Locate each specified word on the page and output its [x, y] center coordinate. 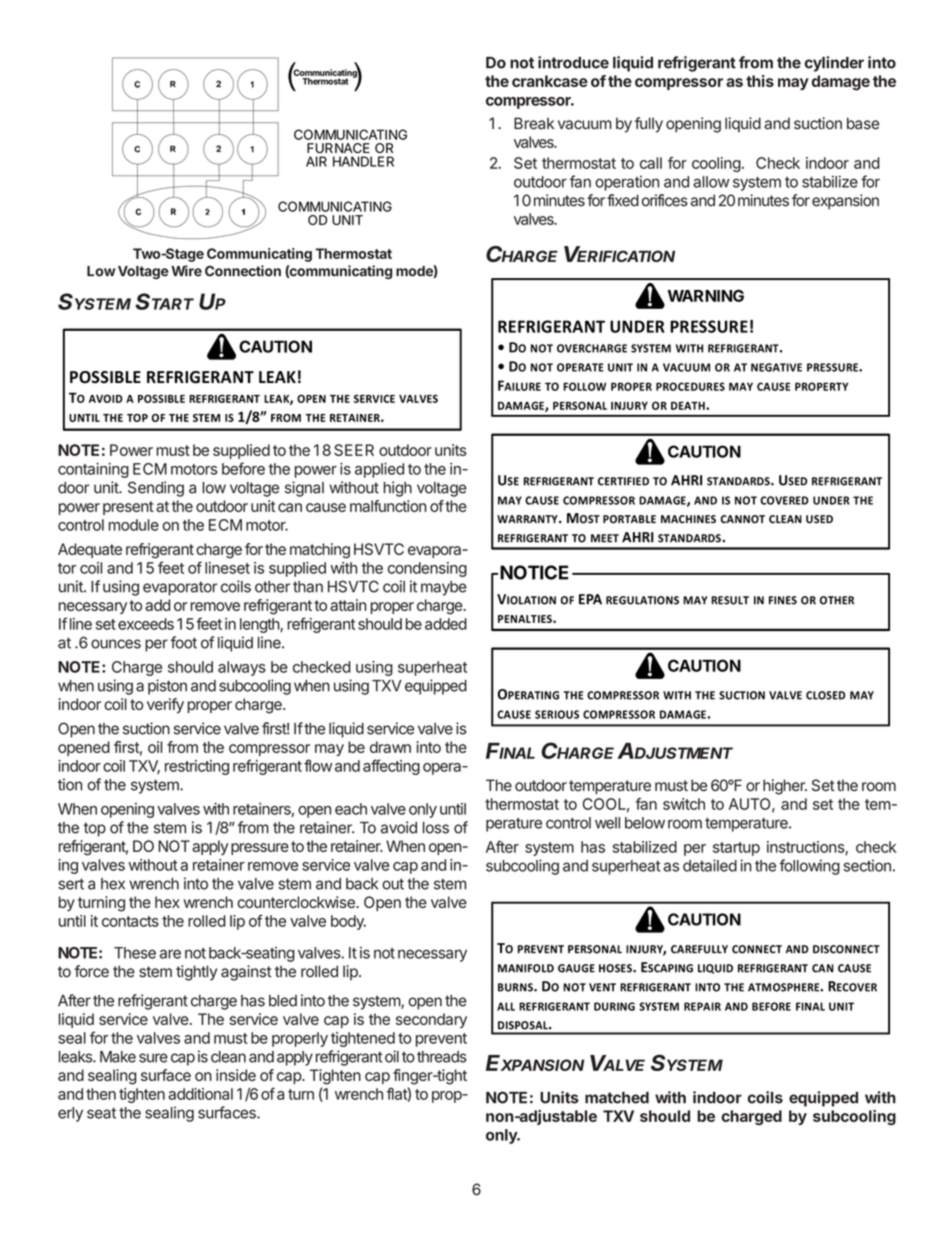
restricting [197, 767]
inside [236, 1075]
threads [442, 1057]
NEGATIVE [776, 367]
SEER [354, 450]
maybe [444, 588]
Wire [186, 271]
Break [534, 123]
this [760, 81]
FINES [783, 600]
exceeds [146, 624]
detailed [710, 865]
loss [436, 828]
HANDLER [363, 161]
